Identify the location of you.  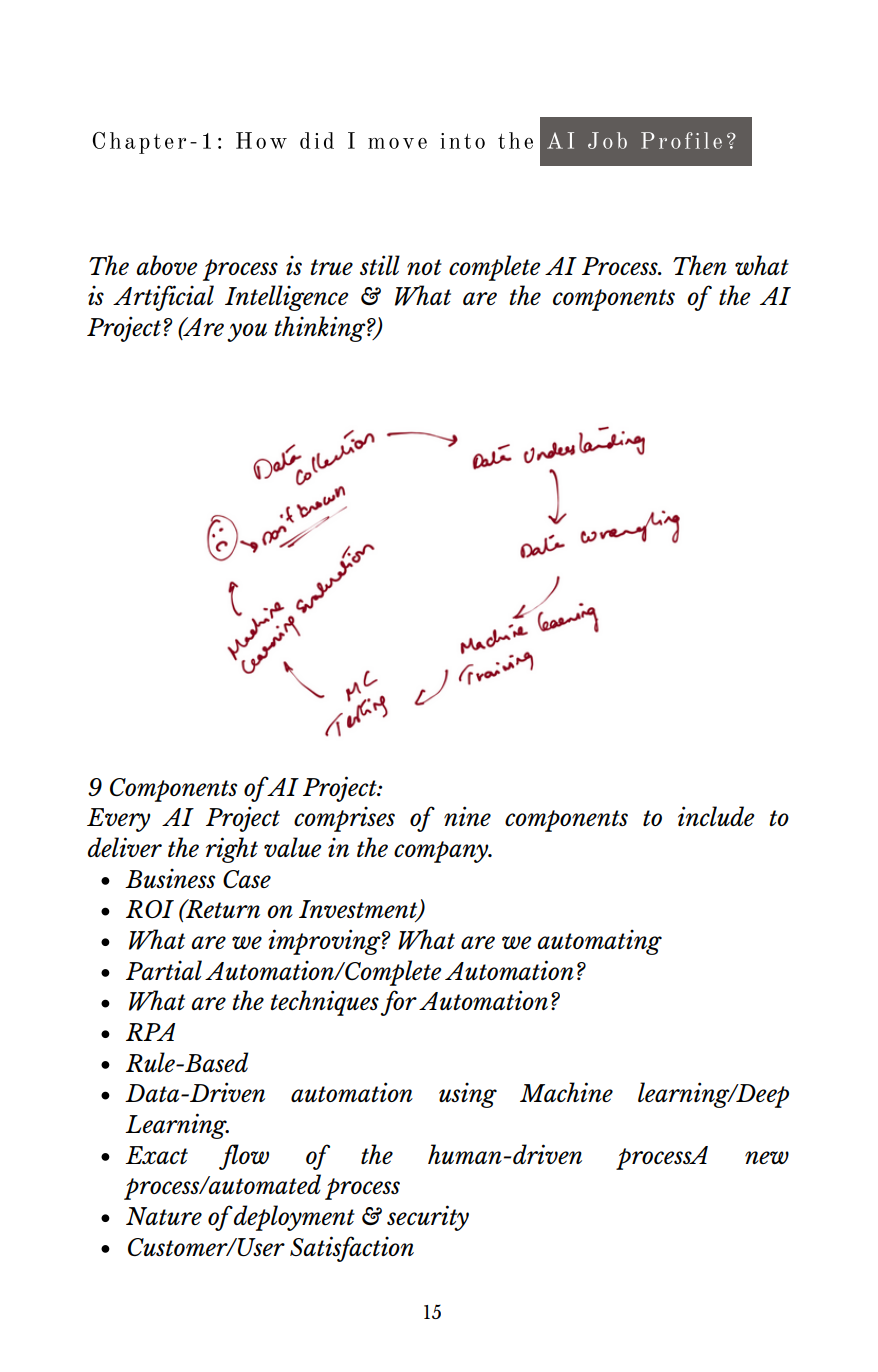
(247, 332).
